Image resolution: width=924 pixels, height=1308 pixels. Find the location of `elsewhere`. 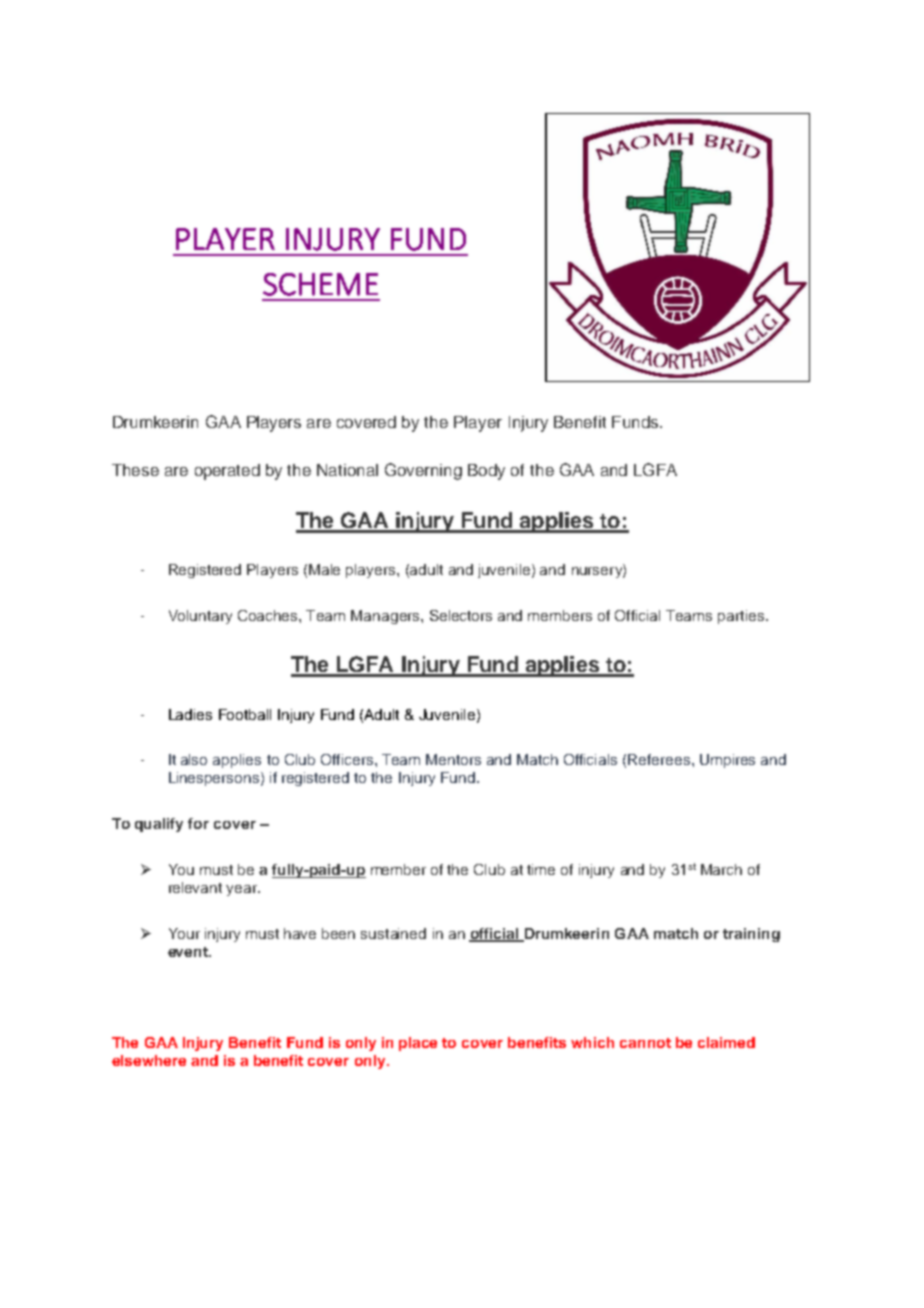

elsewhere is located at coordinates (149, 1060).
